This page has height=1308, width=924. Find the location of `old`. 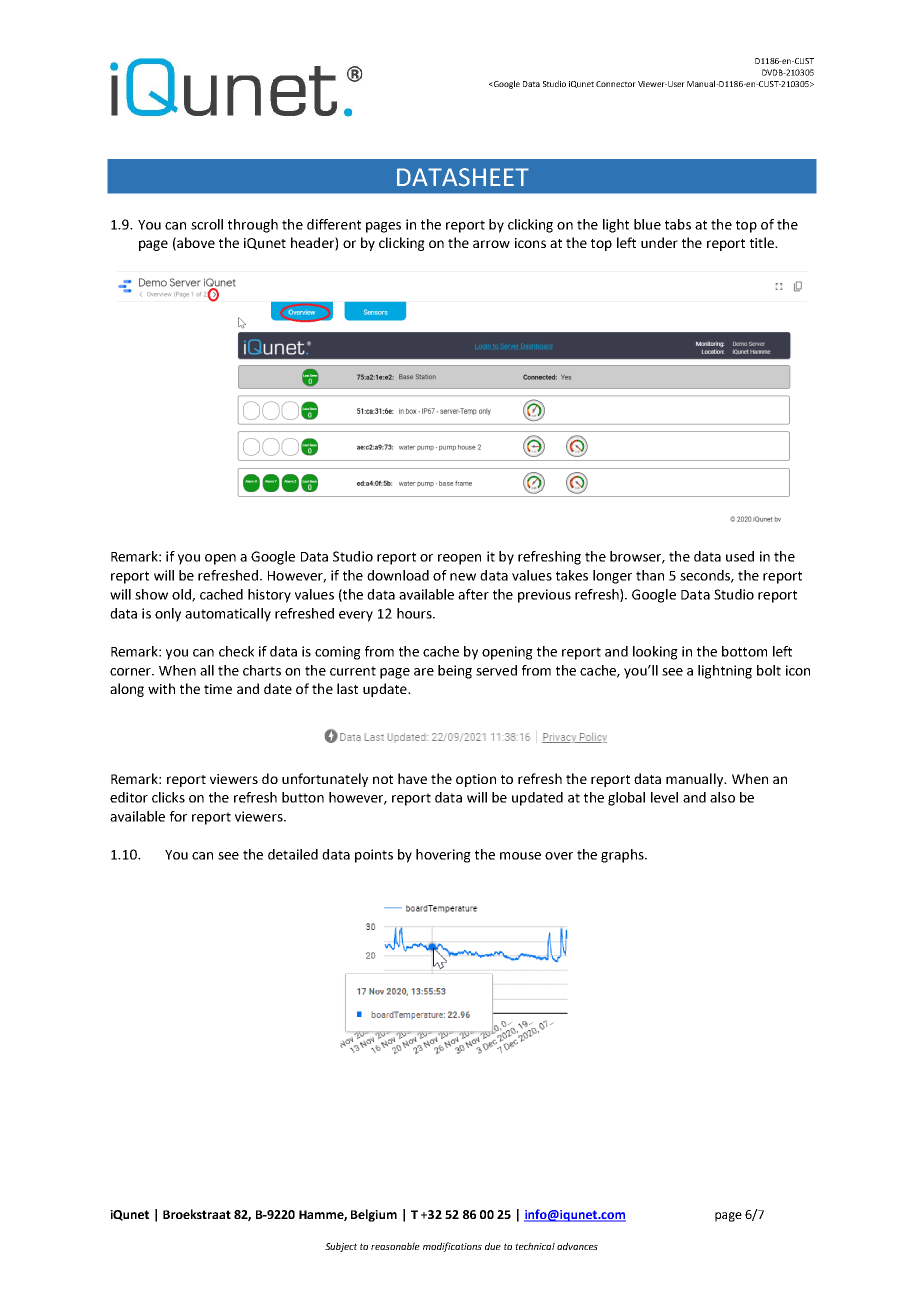

old is located at coordinates (182, 595).
